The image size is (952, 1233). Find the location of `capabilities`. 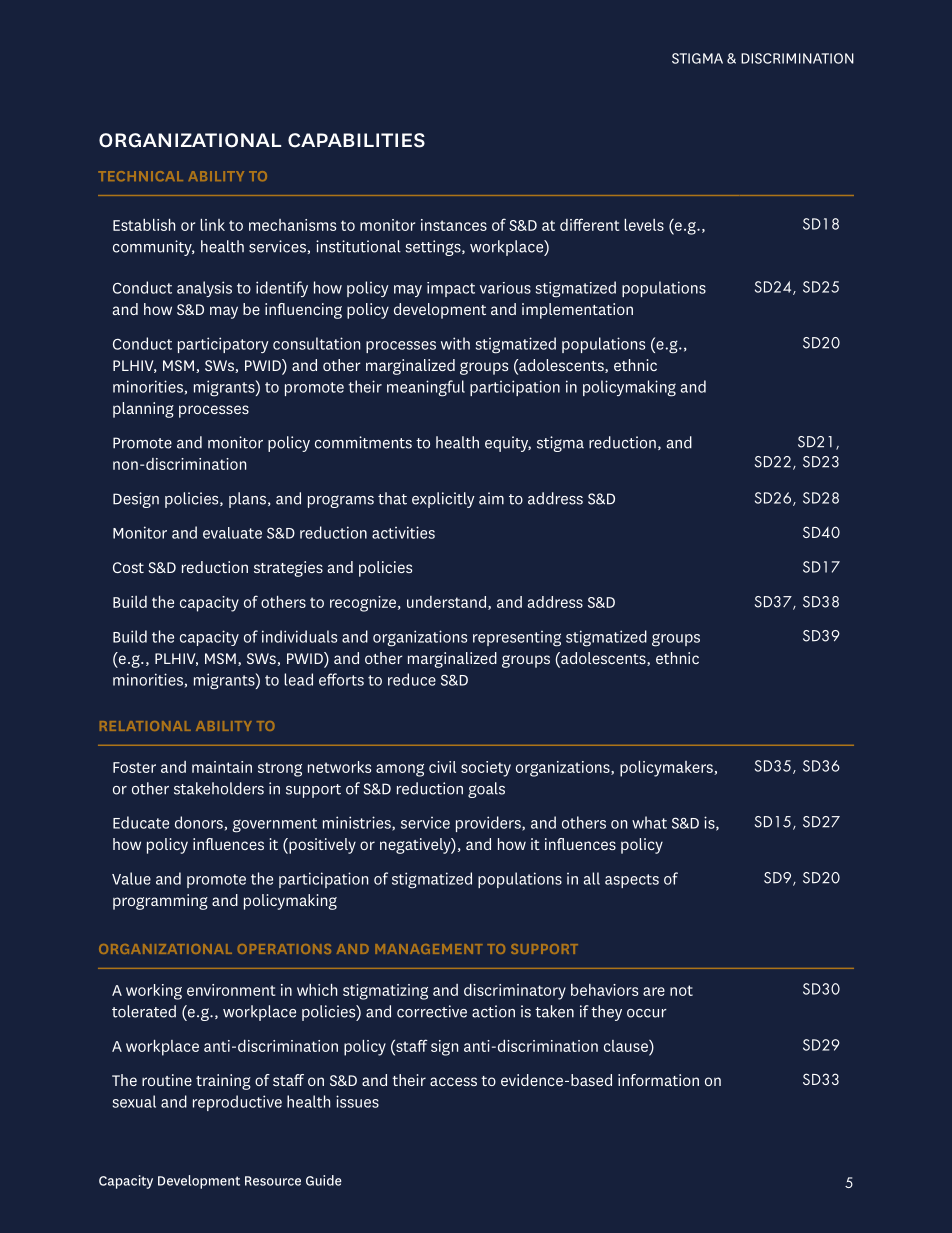

capabilities is located at coordinates (356, 140).
